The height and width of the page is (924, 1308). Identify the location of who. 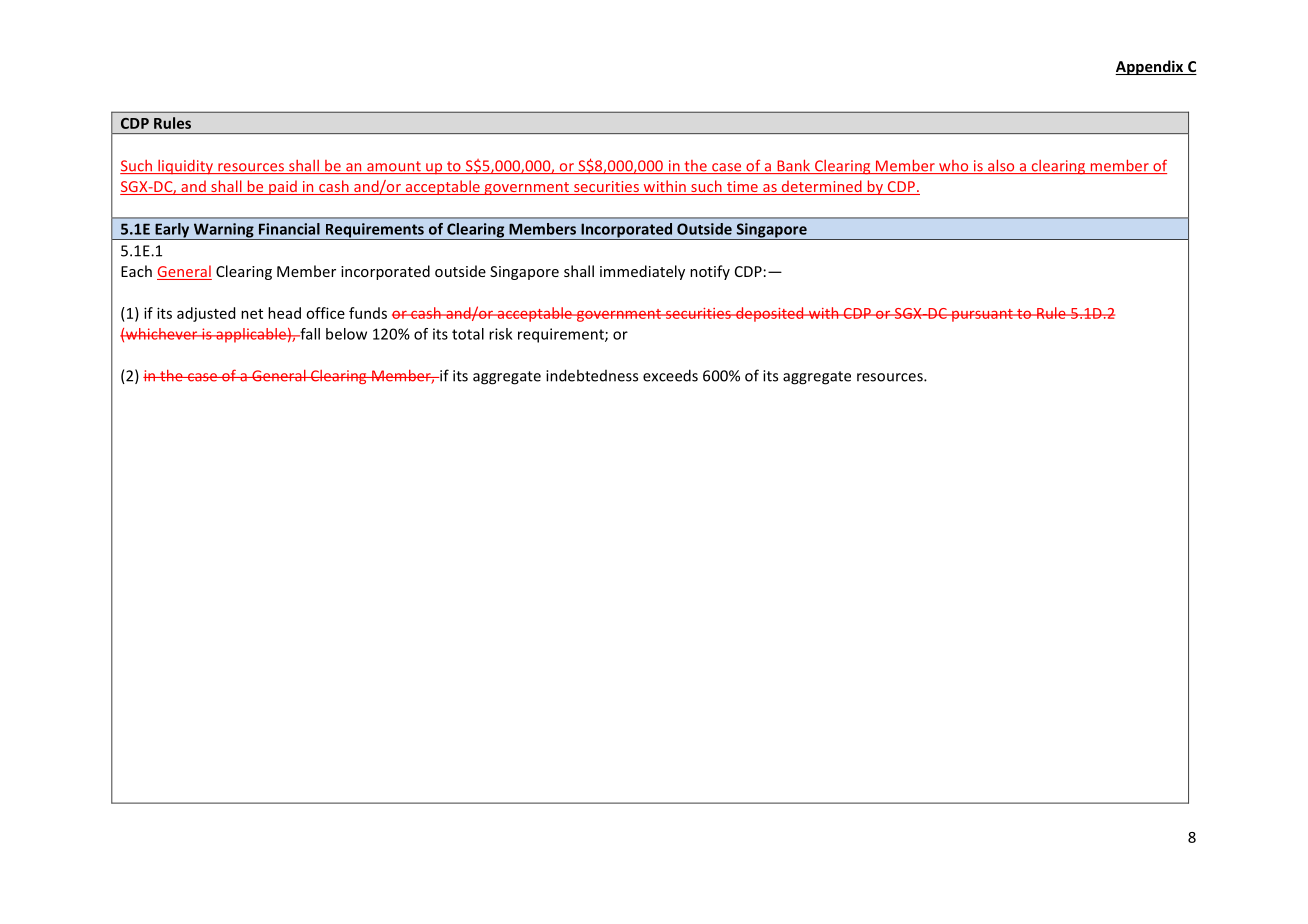
(954, 167).
